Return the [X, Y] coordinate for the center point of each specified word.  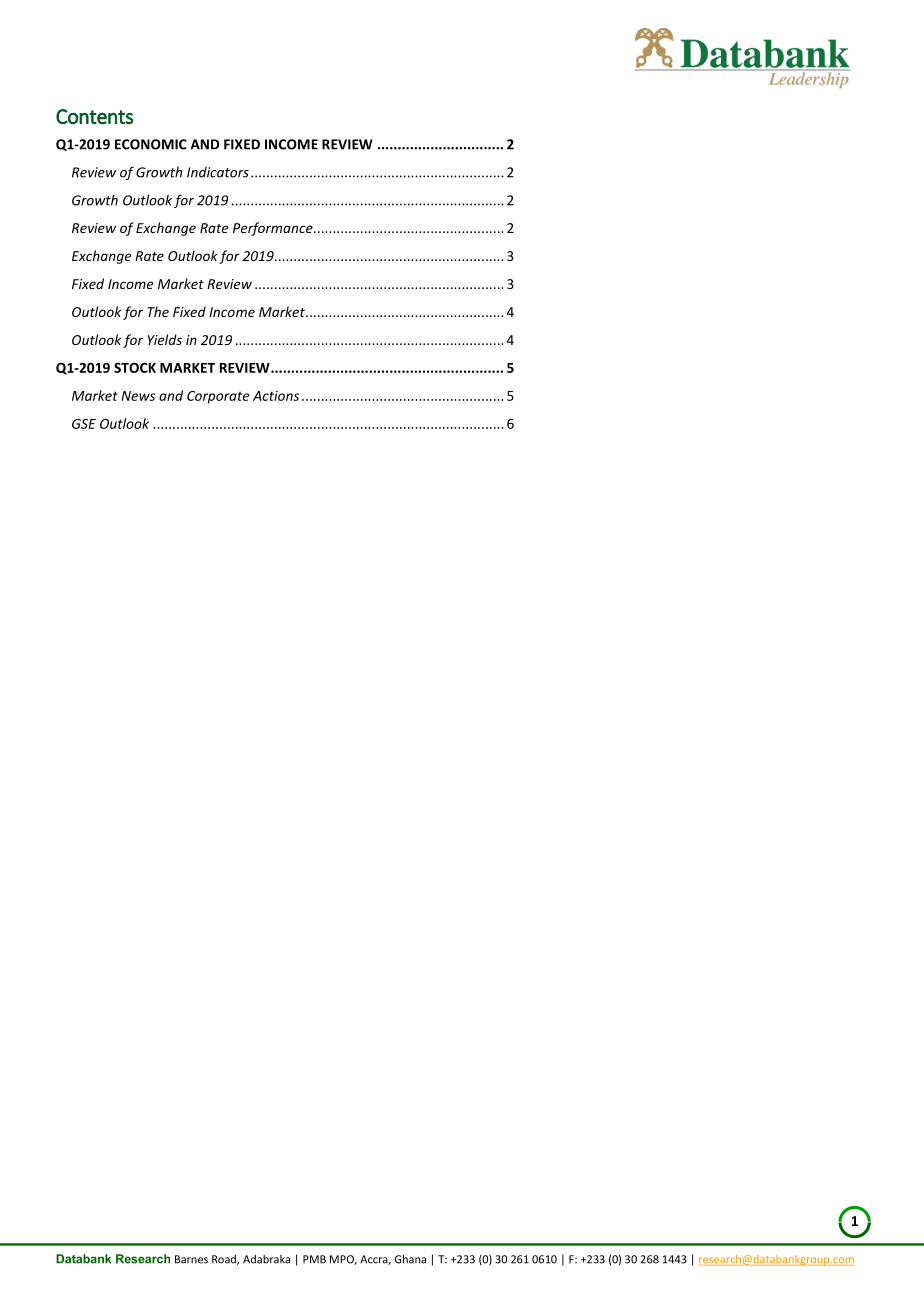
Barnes [191, 1259]
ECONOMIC [151, 144]
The [158, 311]
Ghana [410, 1259]
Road [225, 1260]
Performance [274, 229]
